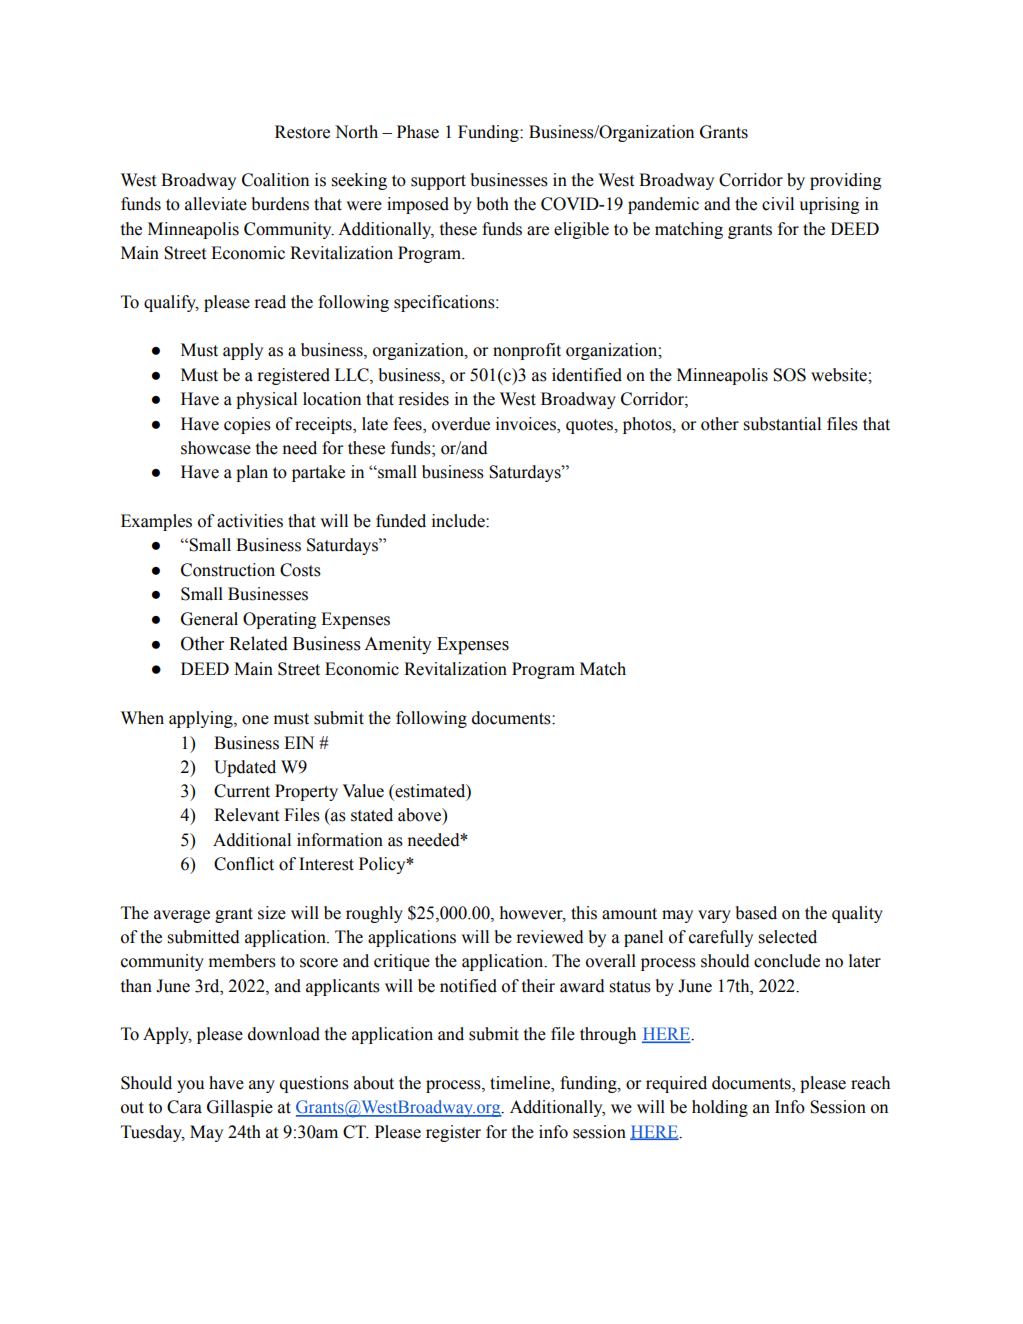  Describe the element at coordinates (209, 619) in the page. I see `General` at that location.
